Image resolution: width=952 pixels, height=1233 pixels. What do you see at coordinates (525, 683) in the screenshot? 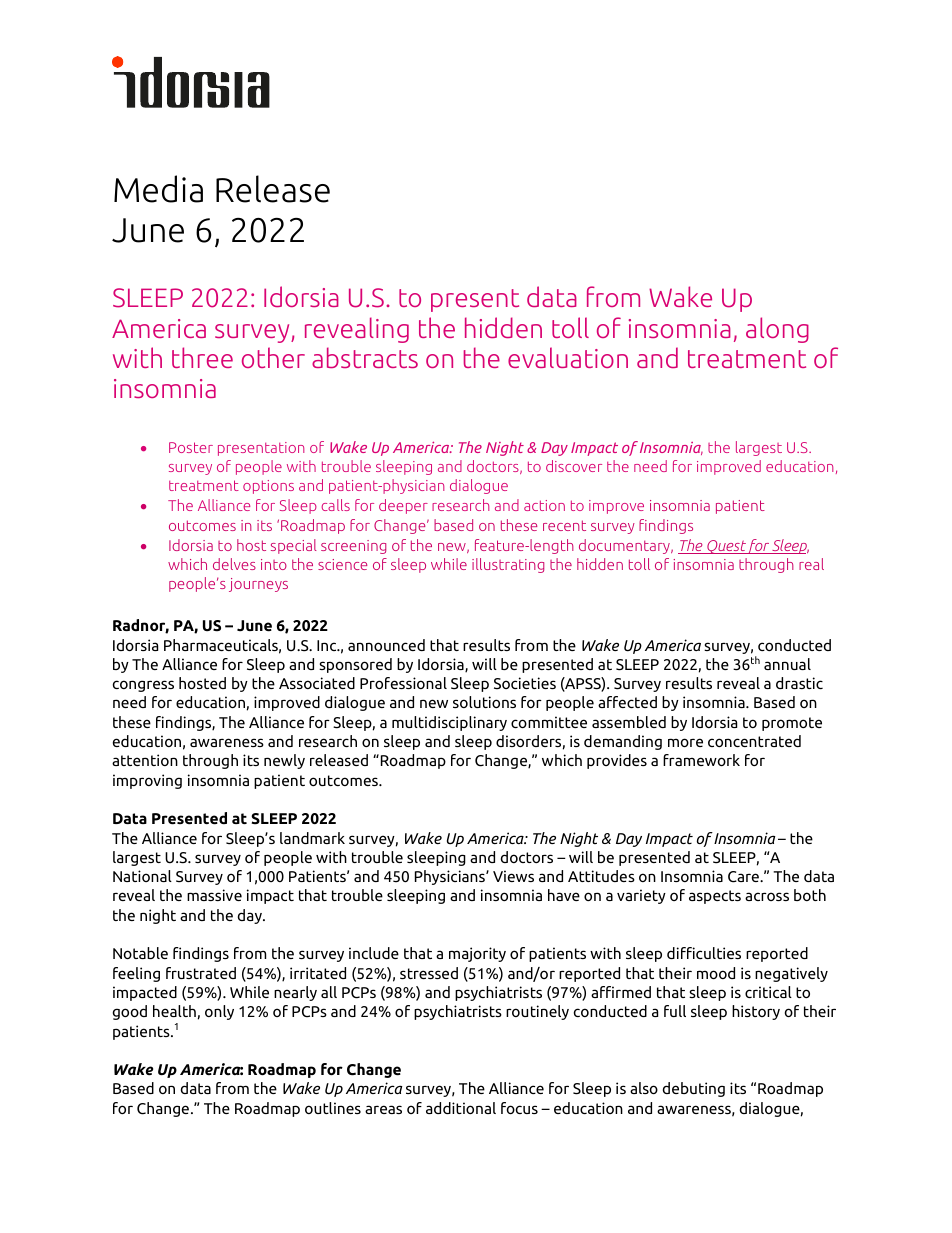
I see `Societies` at bounding box center [525, 683].
